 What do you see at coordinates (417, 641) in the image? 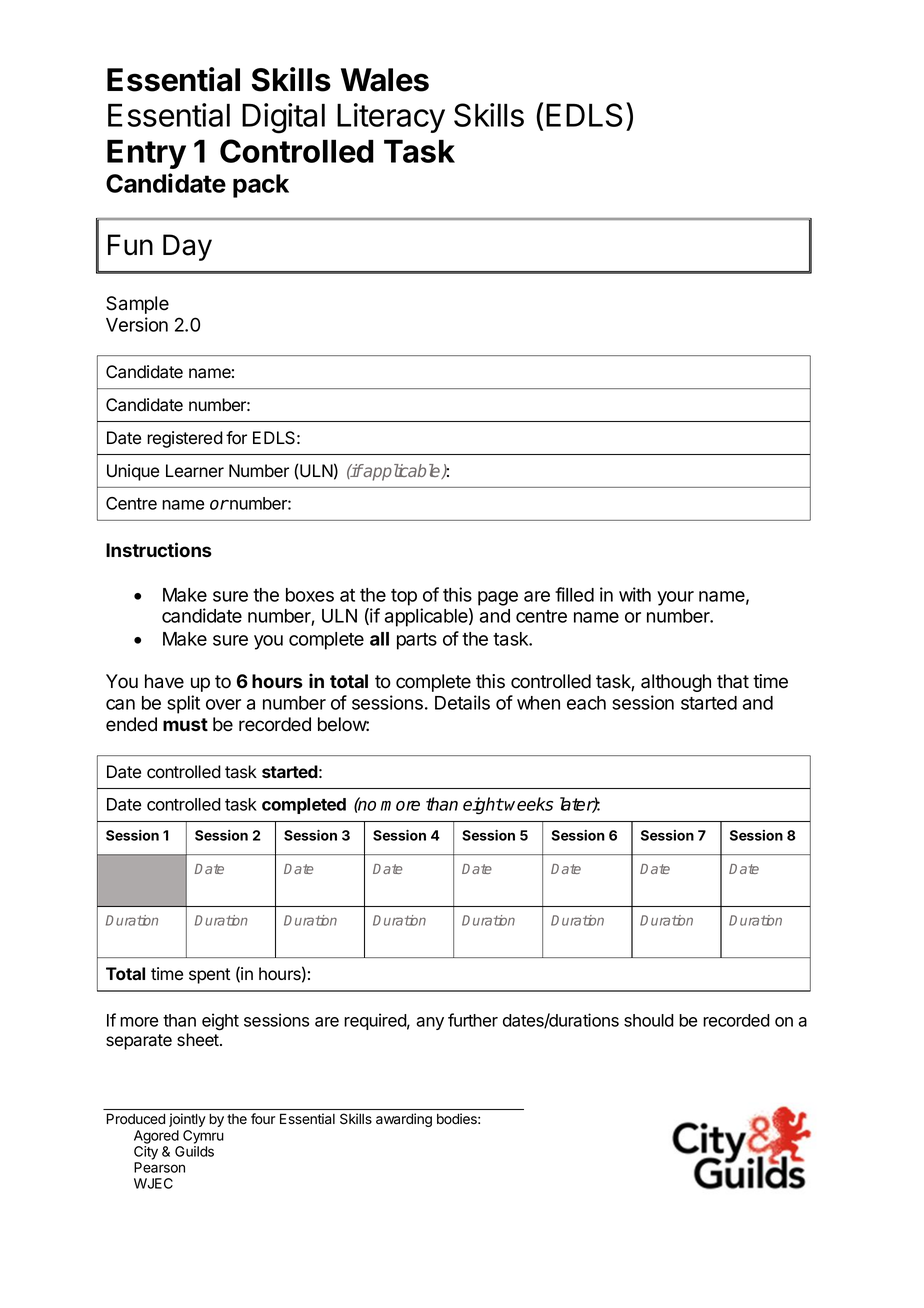
I see `parts` at bounding box center [417, 641].
